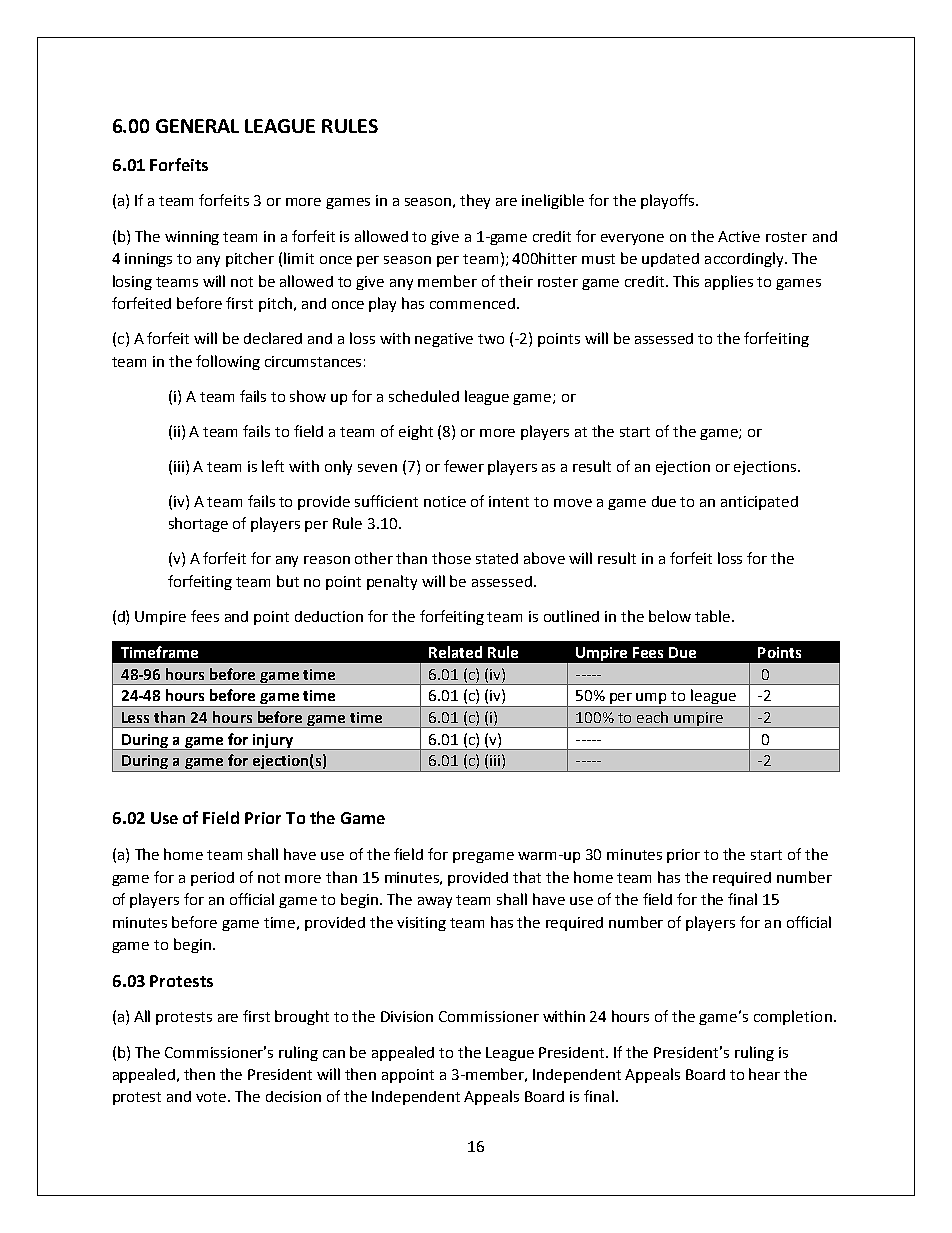 This page has width=952, height=1233. I want to click on but, so click(288, 581).
